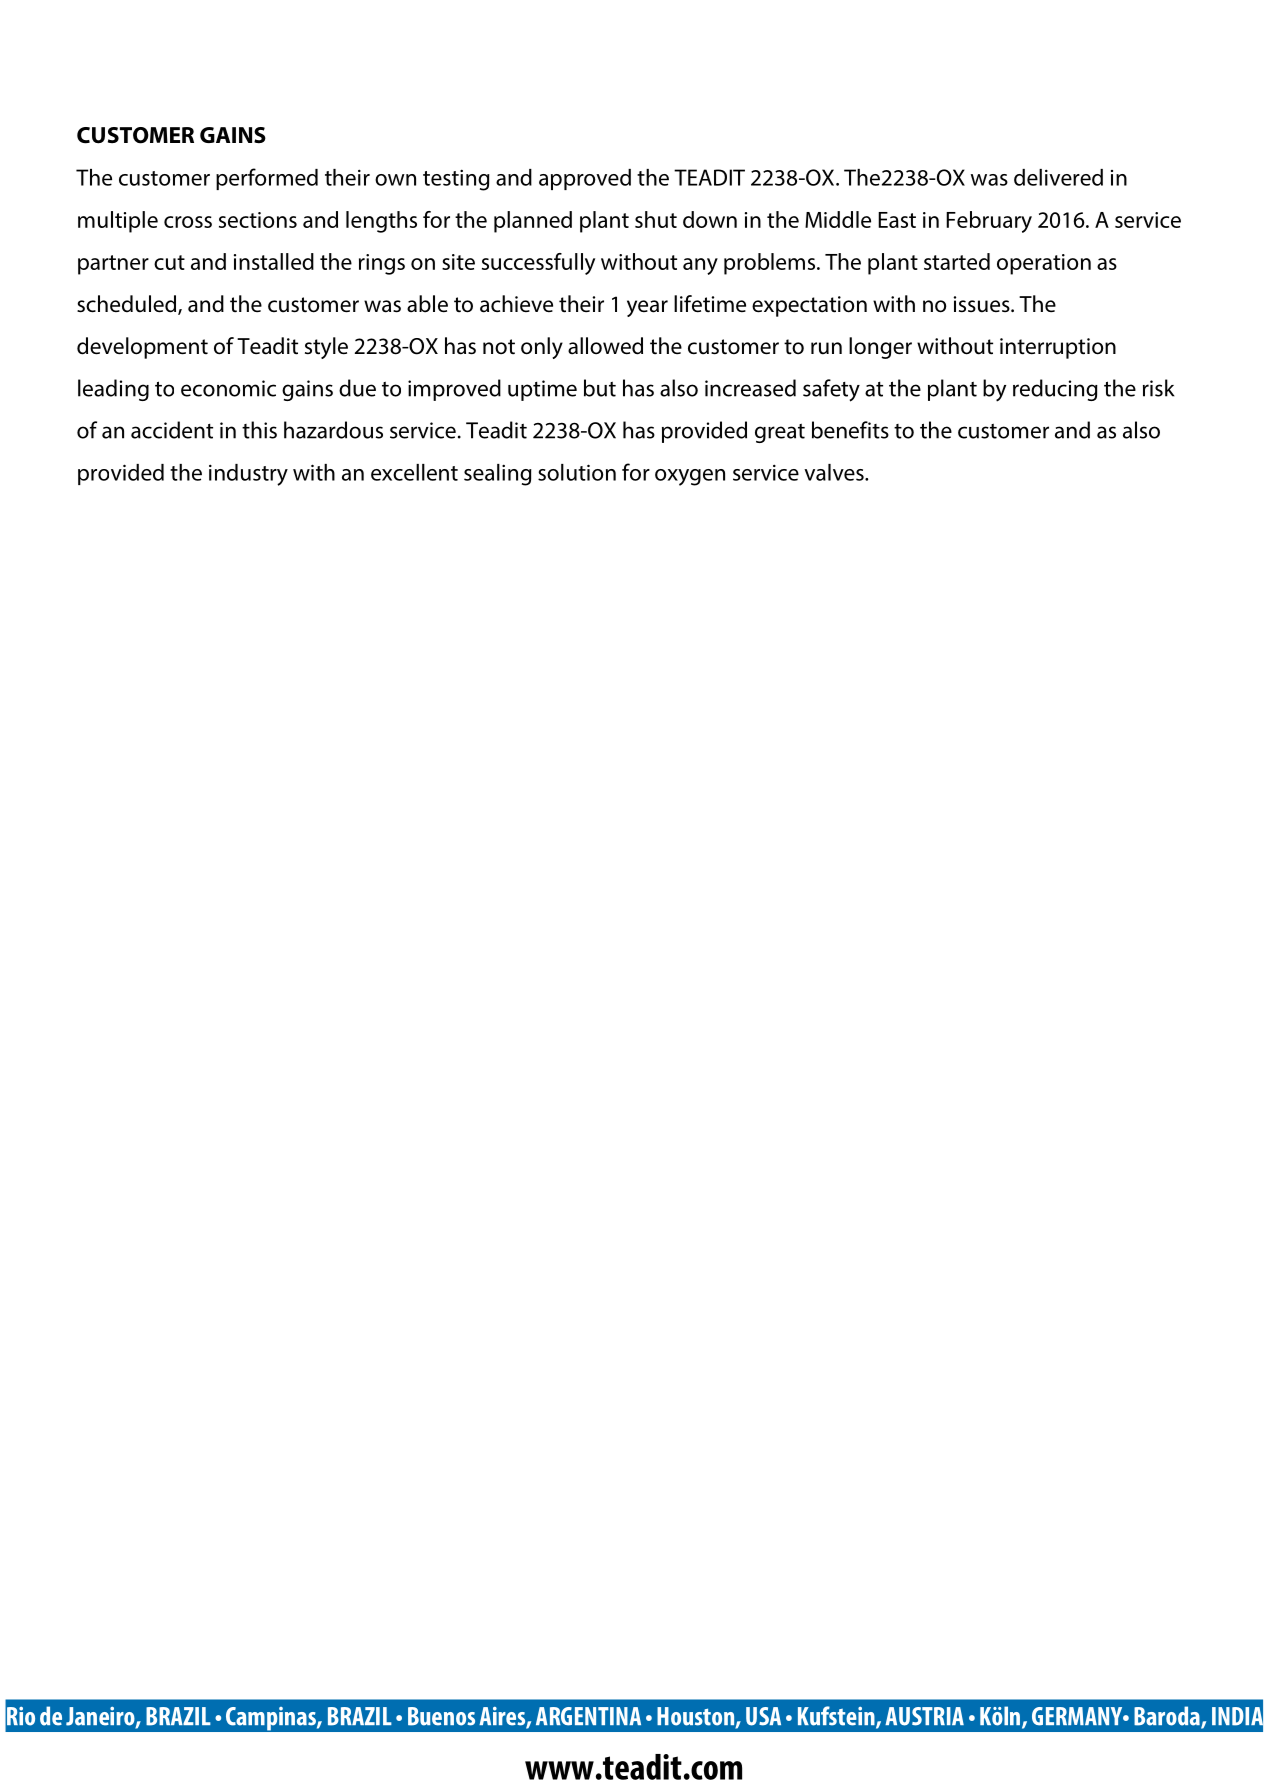 The width and height of the image is (1266, 1789). Describe the element at coordinates (588, 1716) in the image. I see `ARGENTINA` at that location.
